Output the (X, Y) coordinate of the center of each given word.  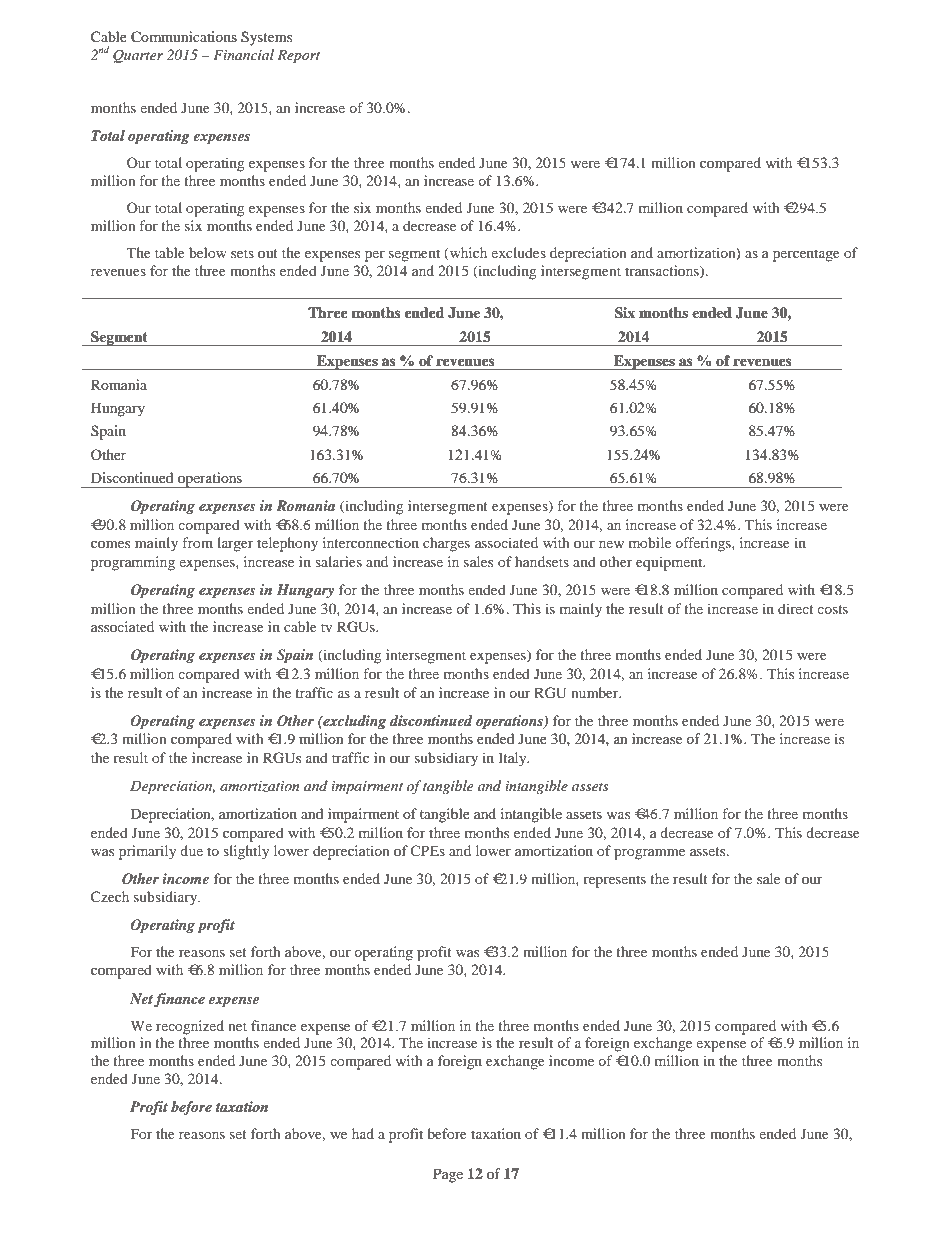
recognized (190, 1027)
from (198, 542)
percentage (806, 255)
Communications (184, 37)
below (208, 252)
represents (614, 881)
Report (298, 57)
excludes (518, 252)
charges (446, 544)
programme (649, 854)
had (363, 1133)
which (467, 254)
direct (796, 608)
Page (448, 1175)
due (191, 850)
